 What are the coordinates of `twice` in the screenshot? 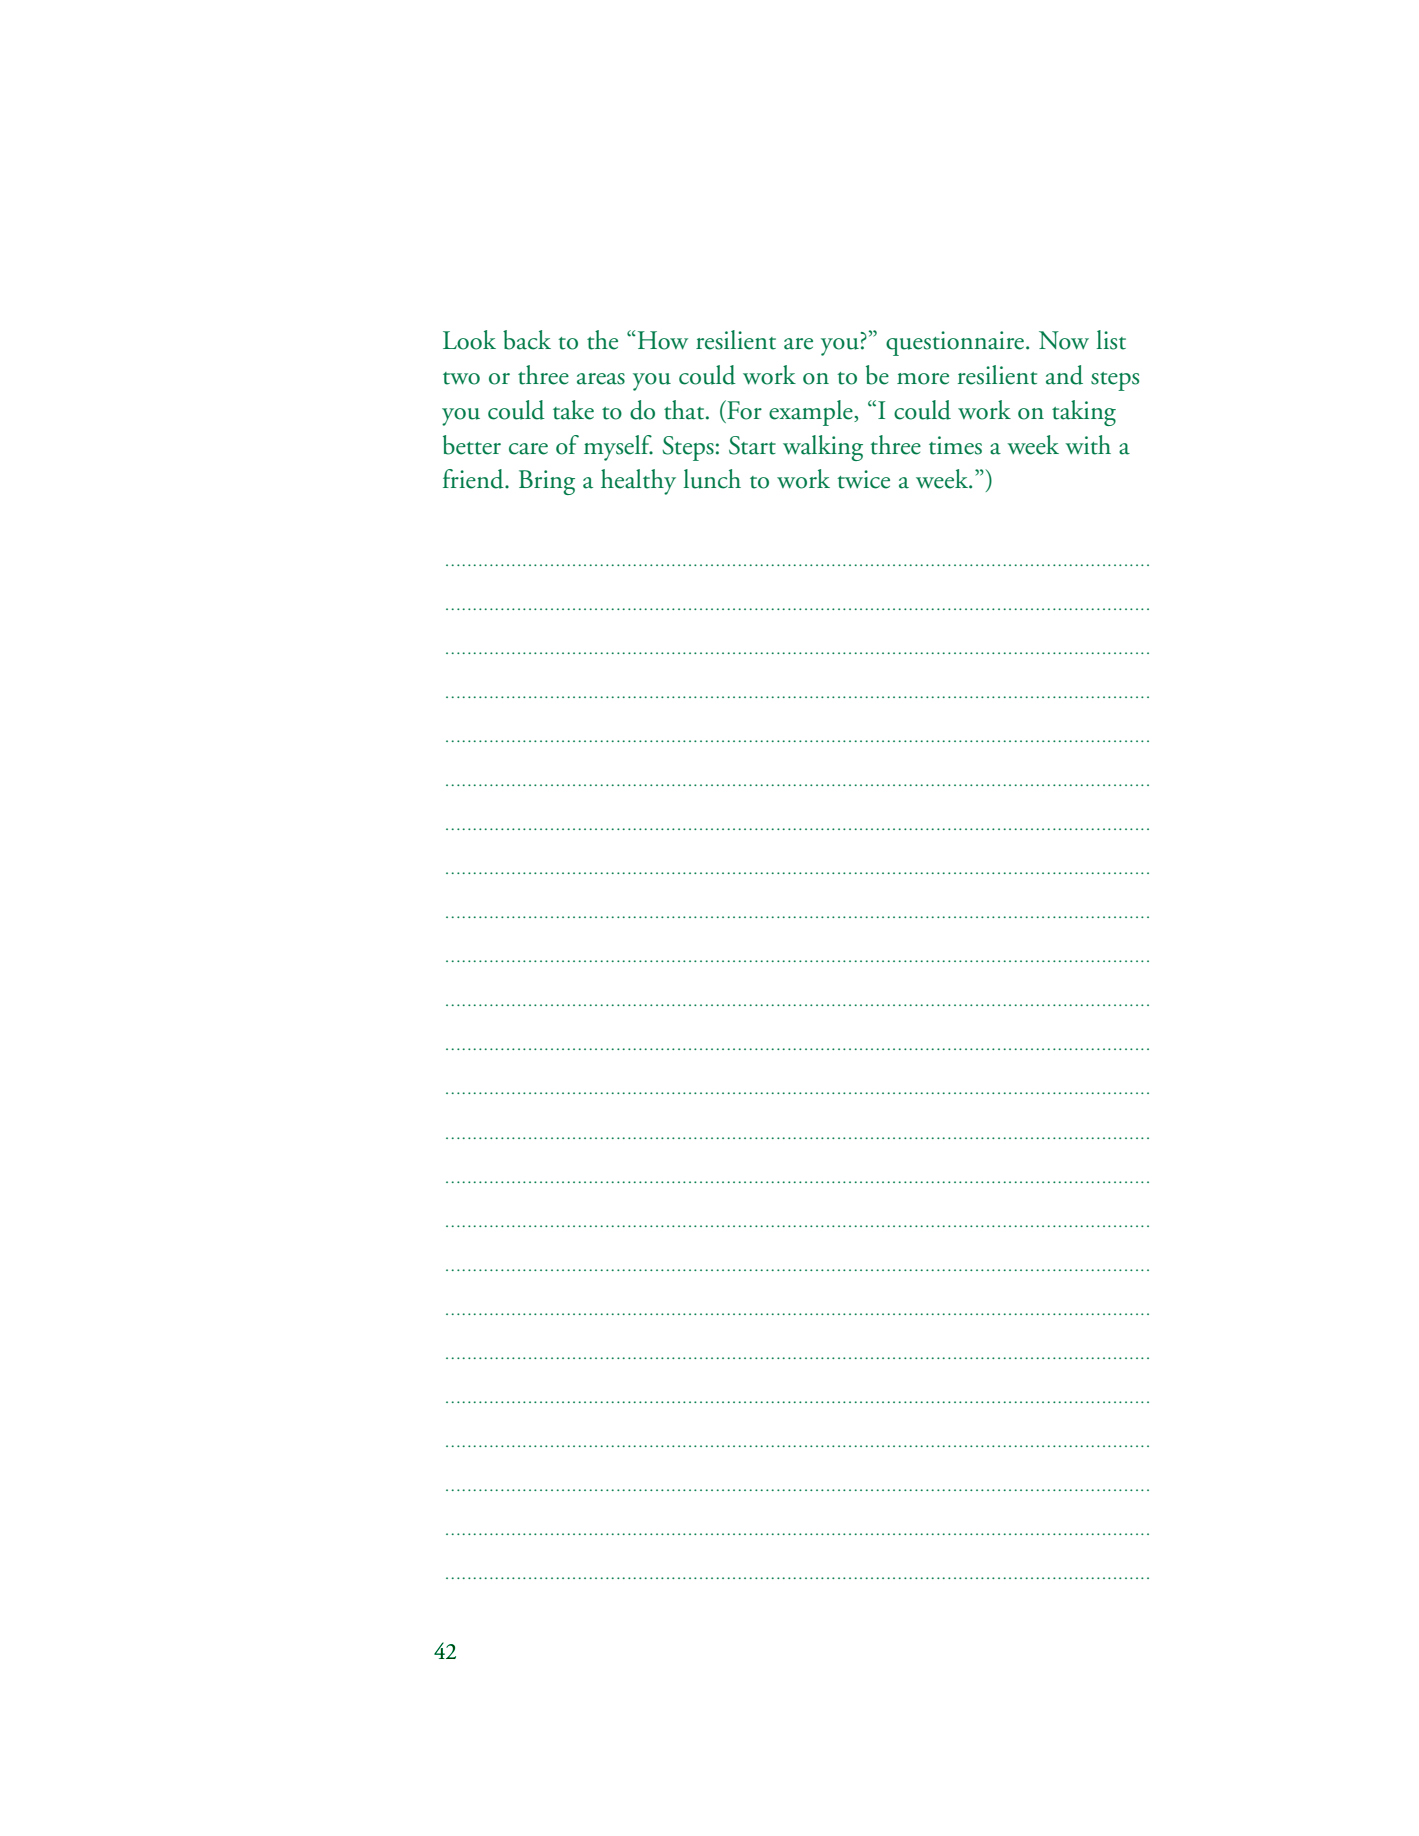 It's located at (863, 479).
